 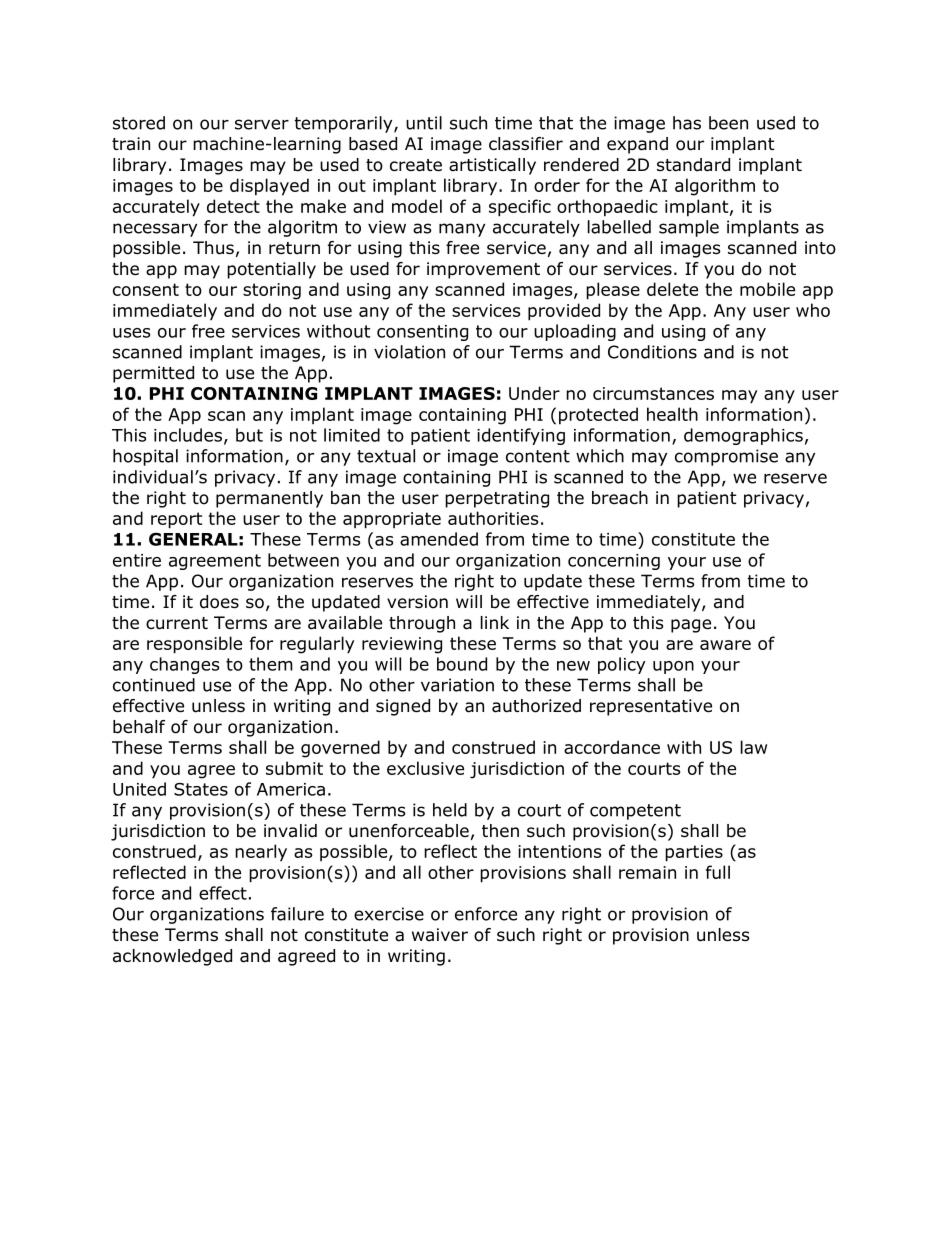 I want to click on been, so click(x=728, y=123).
